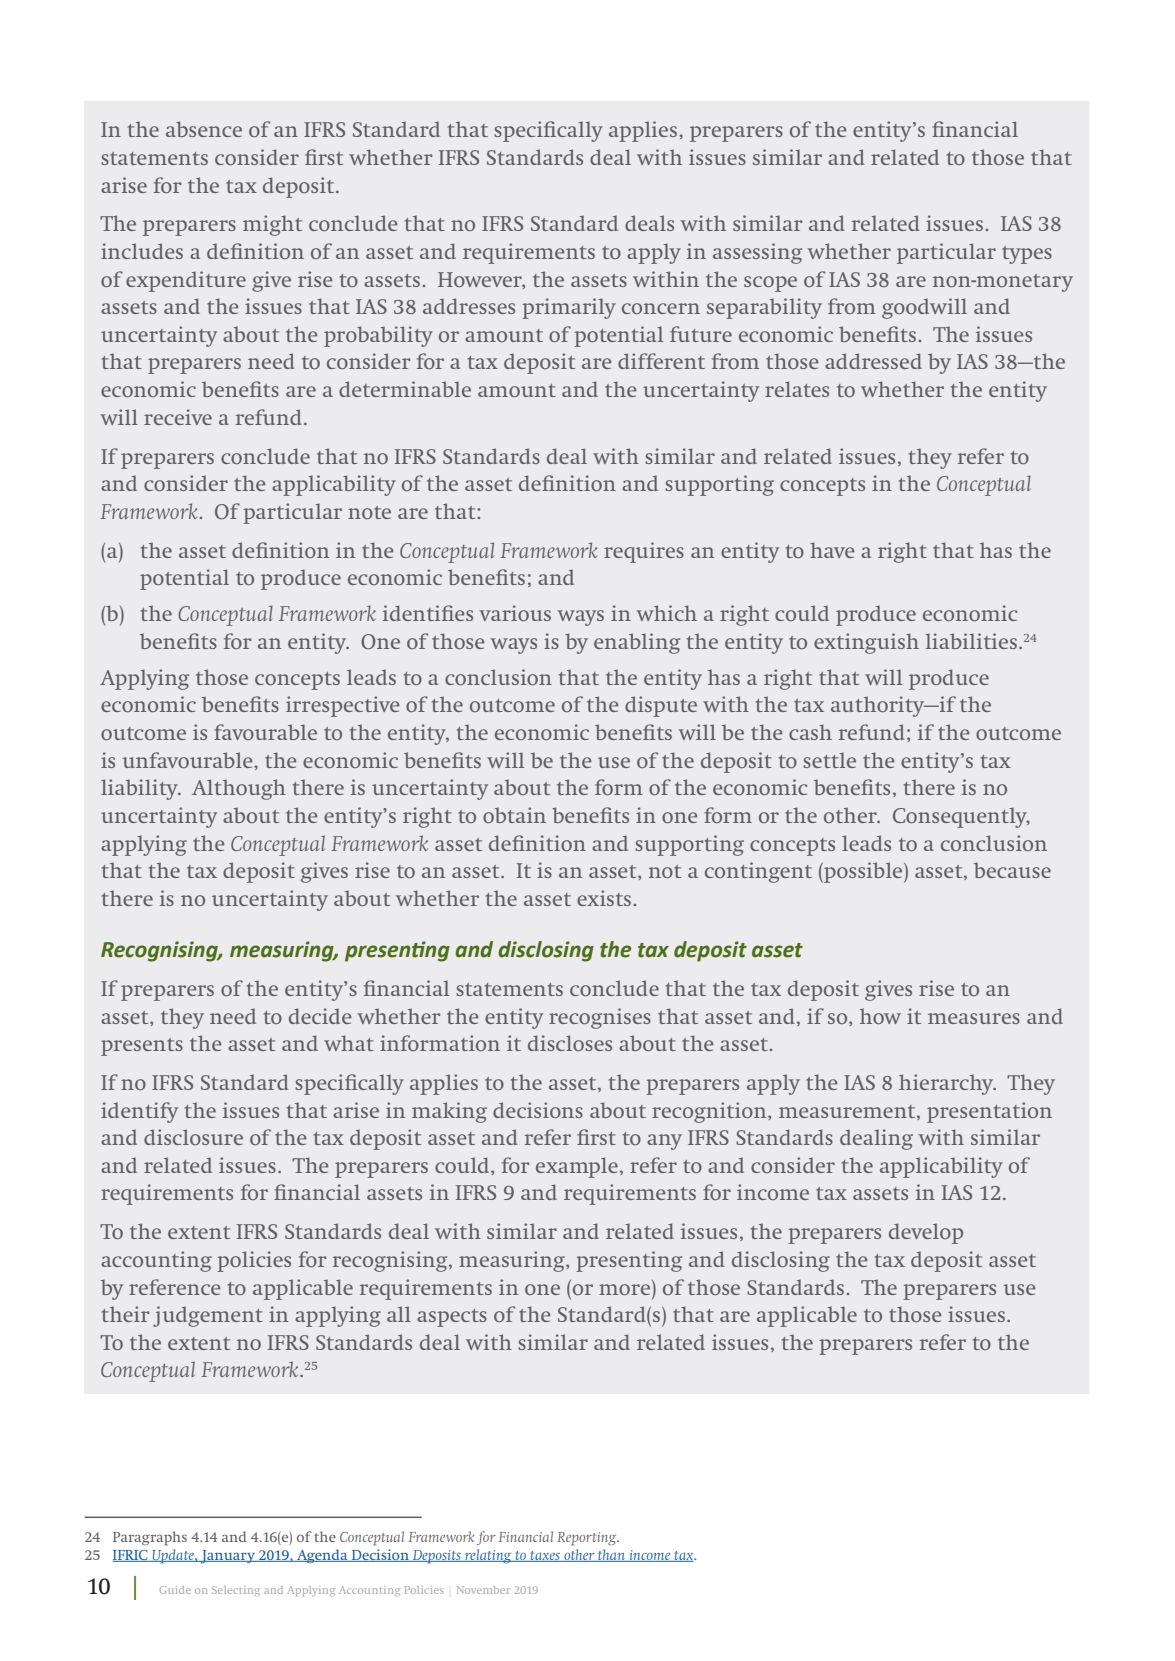 The image size is (1175, 1661). What do you see at coordinates (193, 1137) in the screenshot?
I see `disclosure` at bounding box center [193, 1137].
